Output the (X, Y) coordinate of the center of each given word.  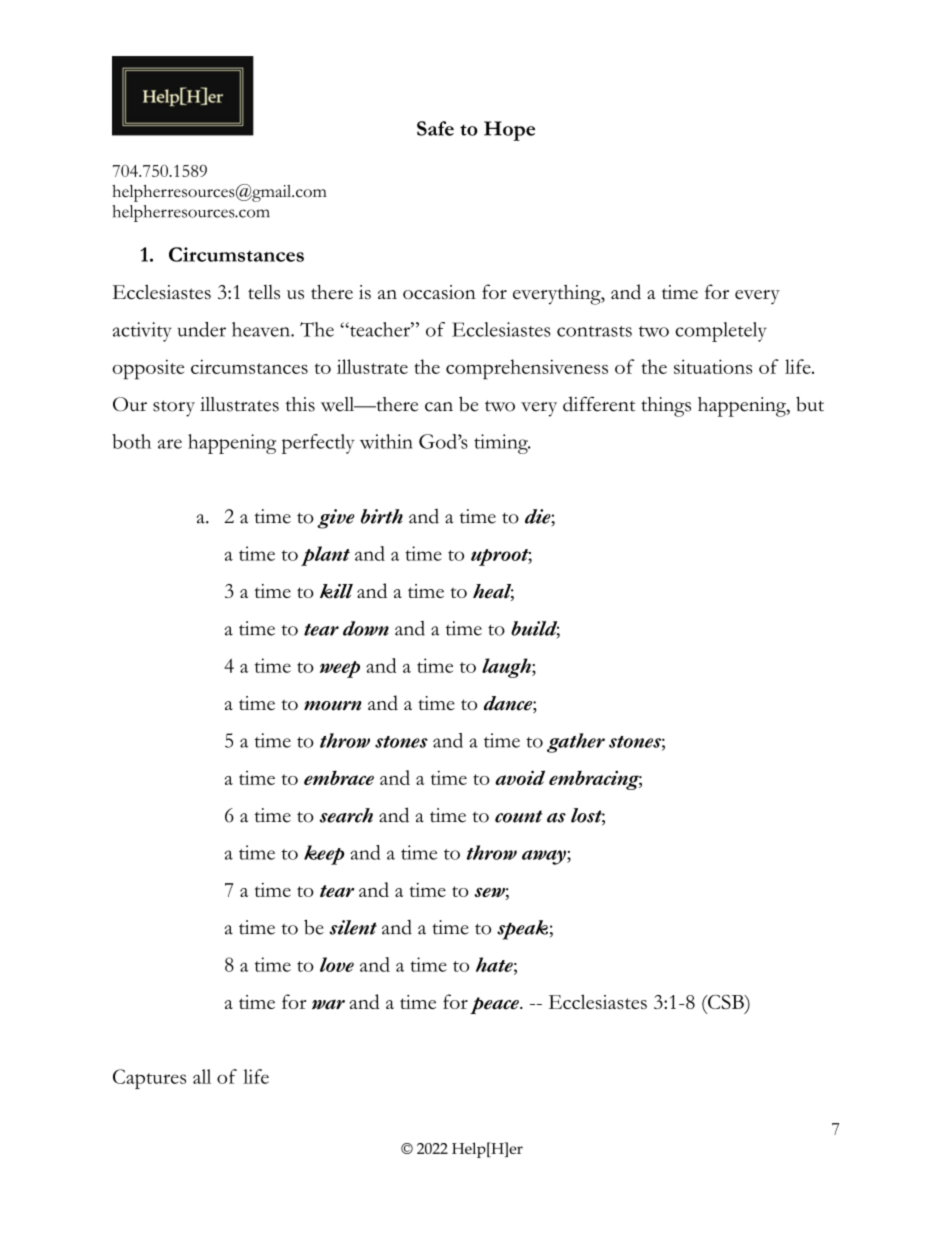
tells (264, 292)
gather (576, 743)
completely (721, 332)
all (202, 1076)
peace (495, 1005)
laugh (507, 668)
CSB (726, 1002)
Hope (509, 131)
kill (336, 591)
